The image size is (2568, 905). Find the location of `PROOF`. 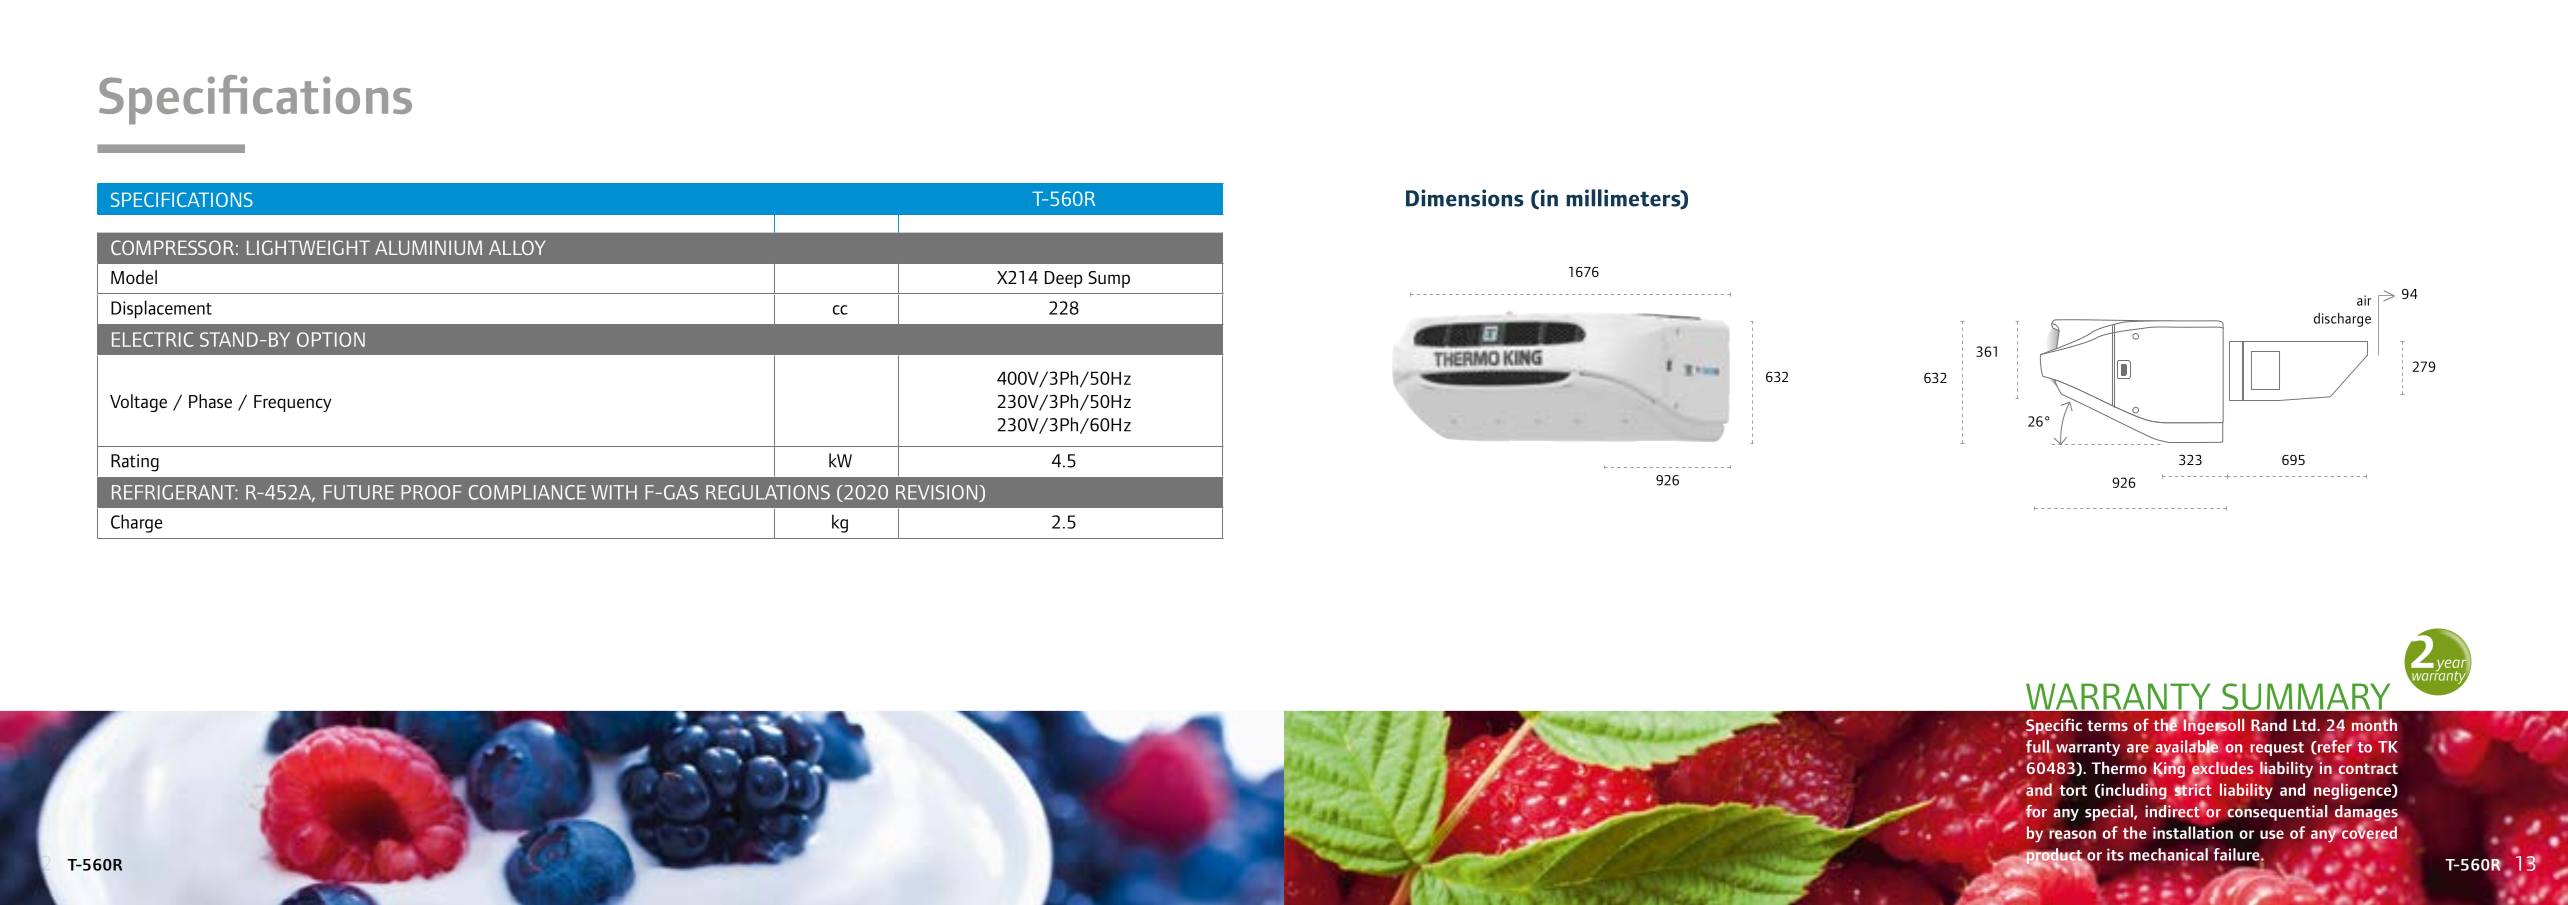

PROOF is located at coordinates (431, 492).
